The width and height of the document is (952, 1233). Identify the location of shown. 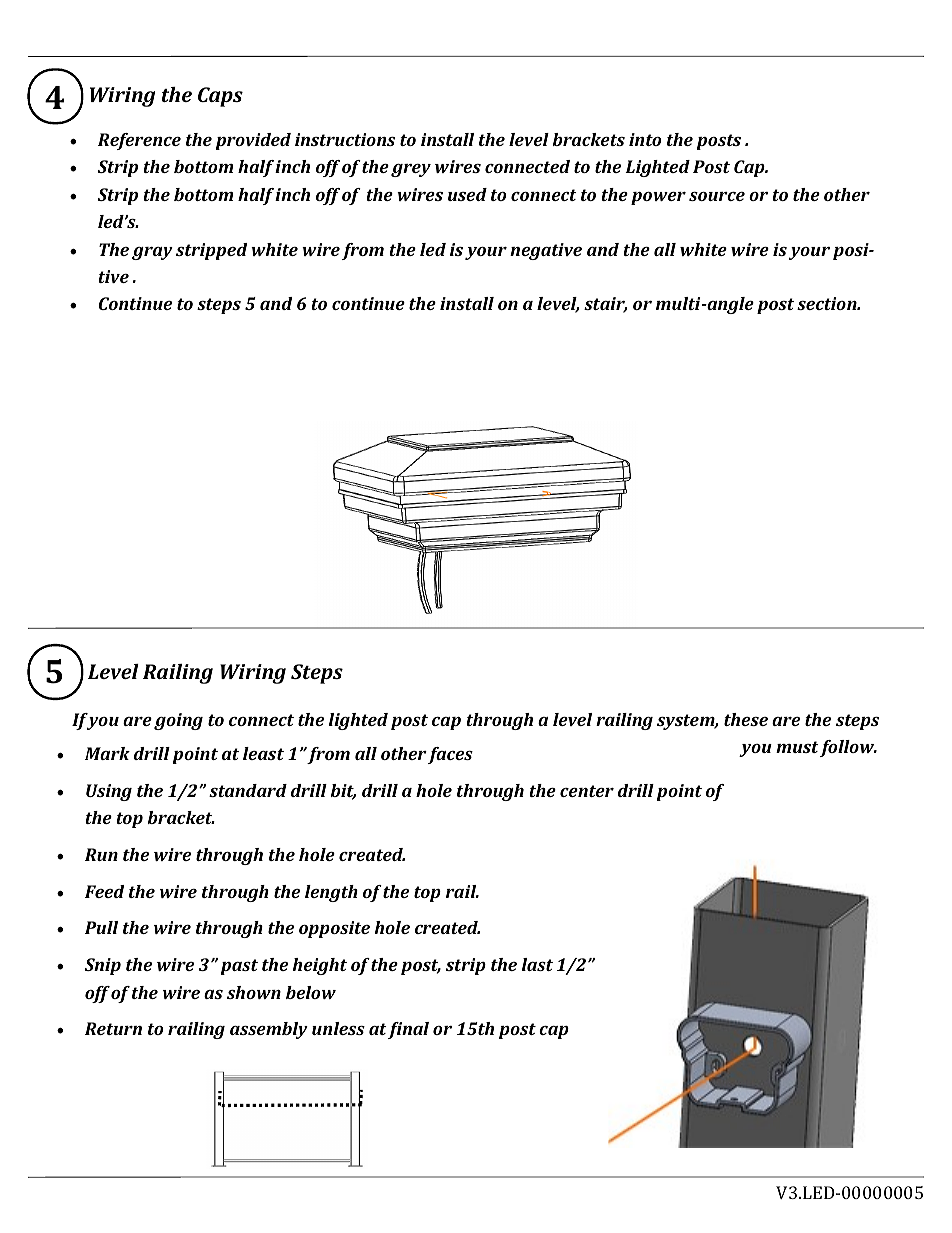
(254, 992).
